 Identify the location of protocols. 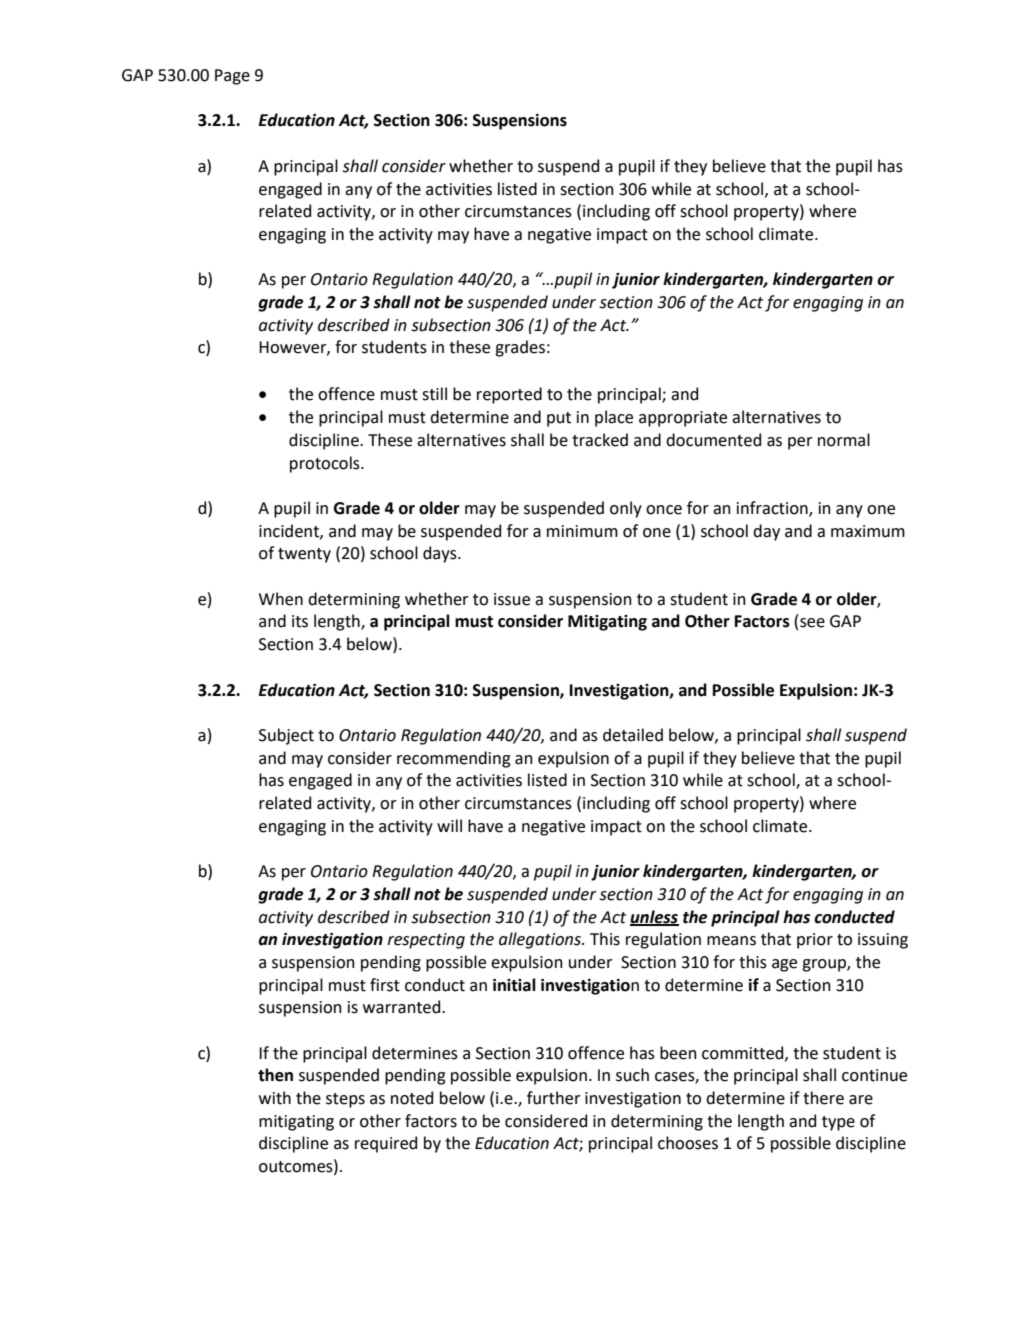
(326, 464).
